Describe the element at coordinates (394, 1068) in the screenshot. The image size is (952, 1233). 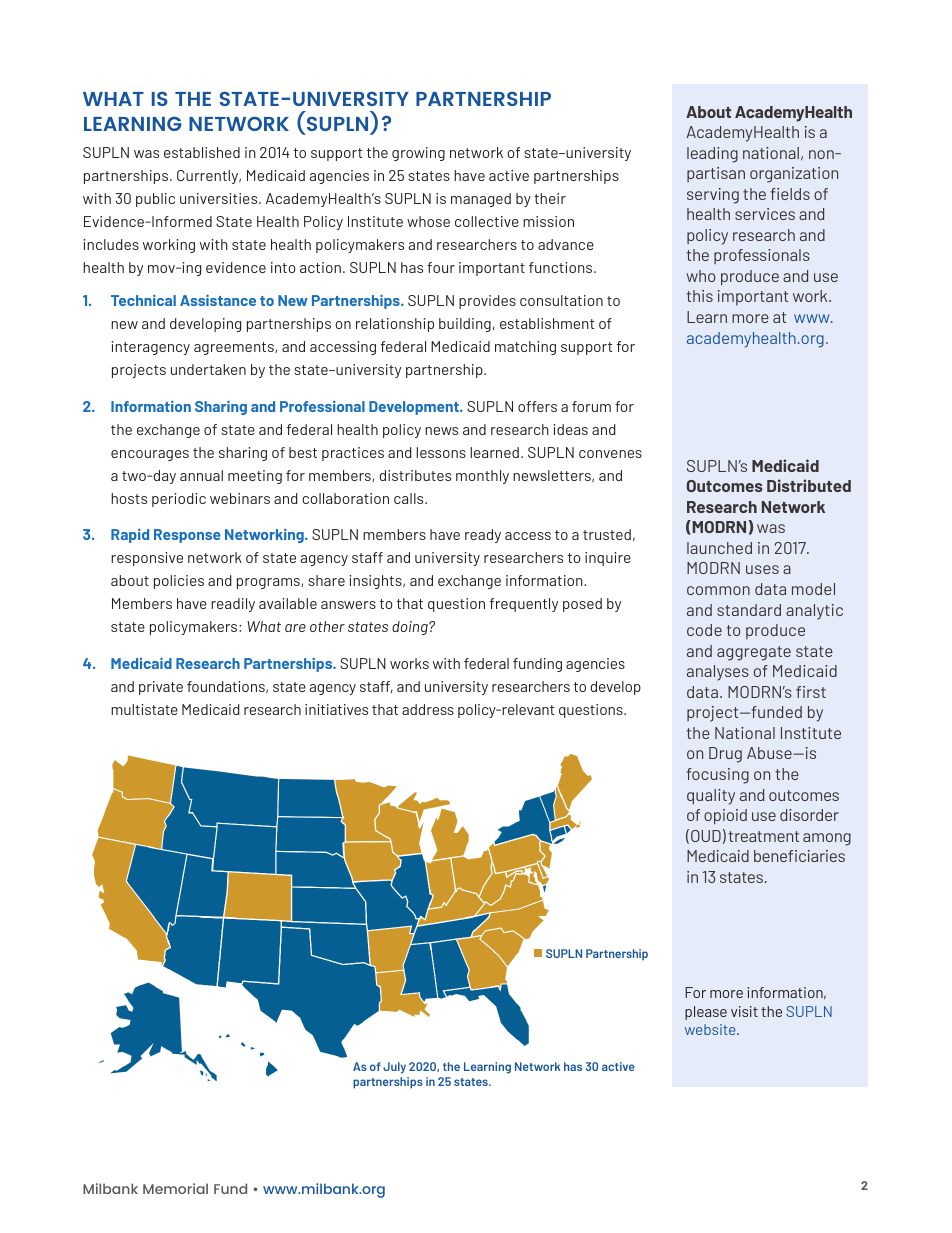
I see `July` at that location.
